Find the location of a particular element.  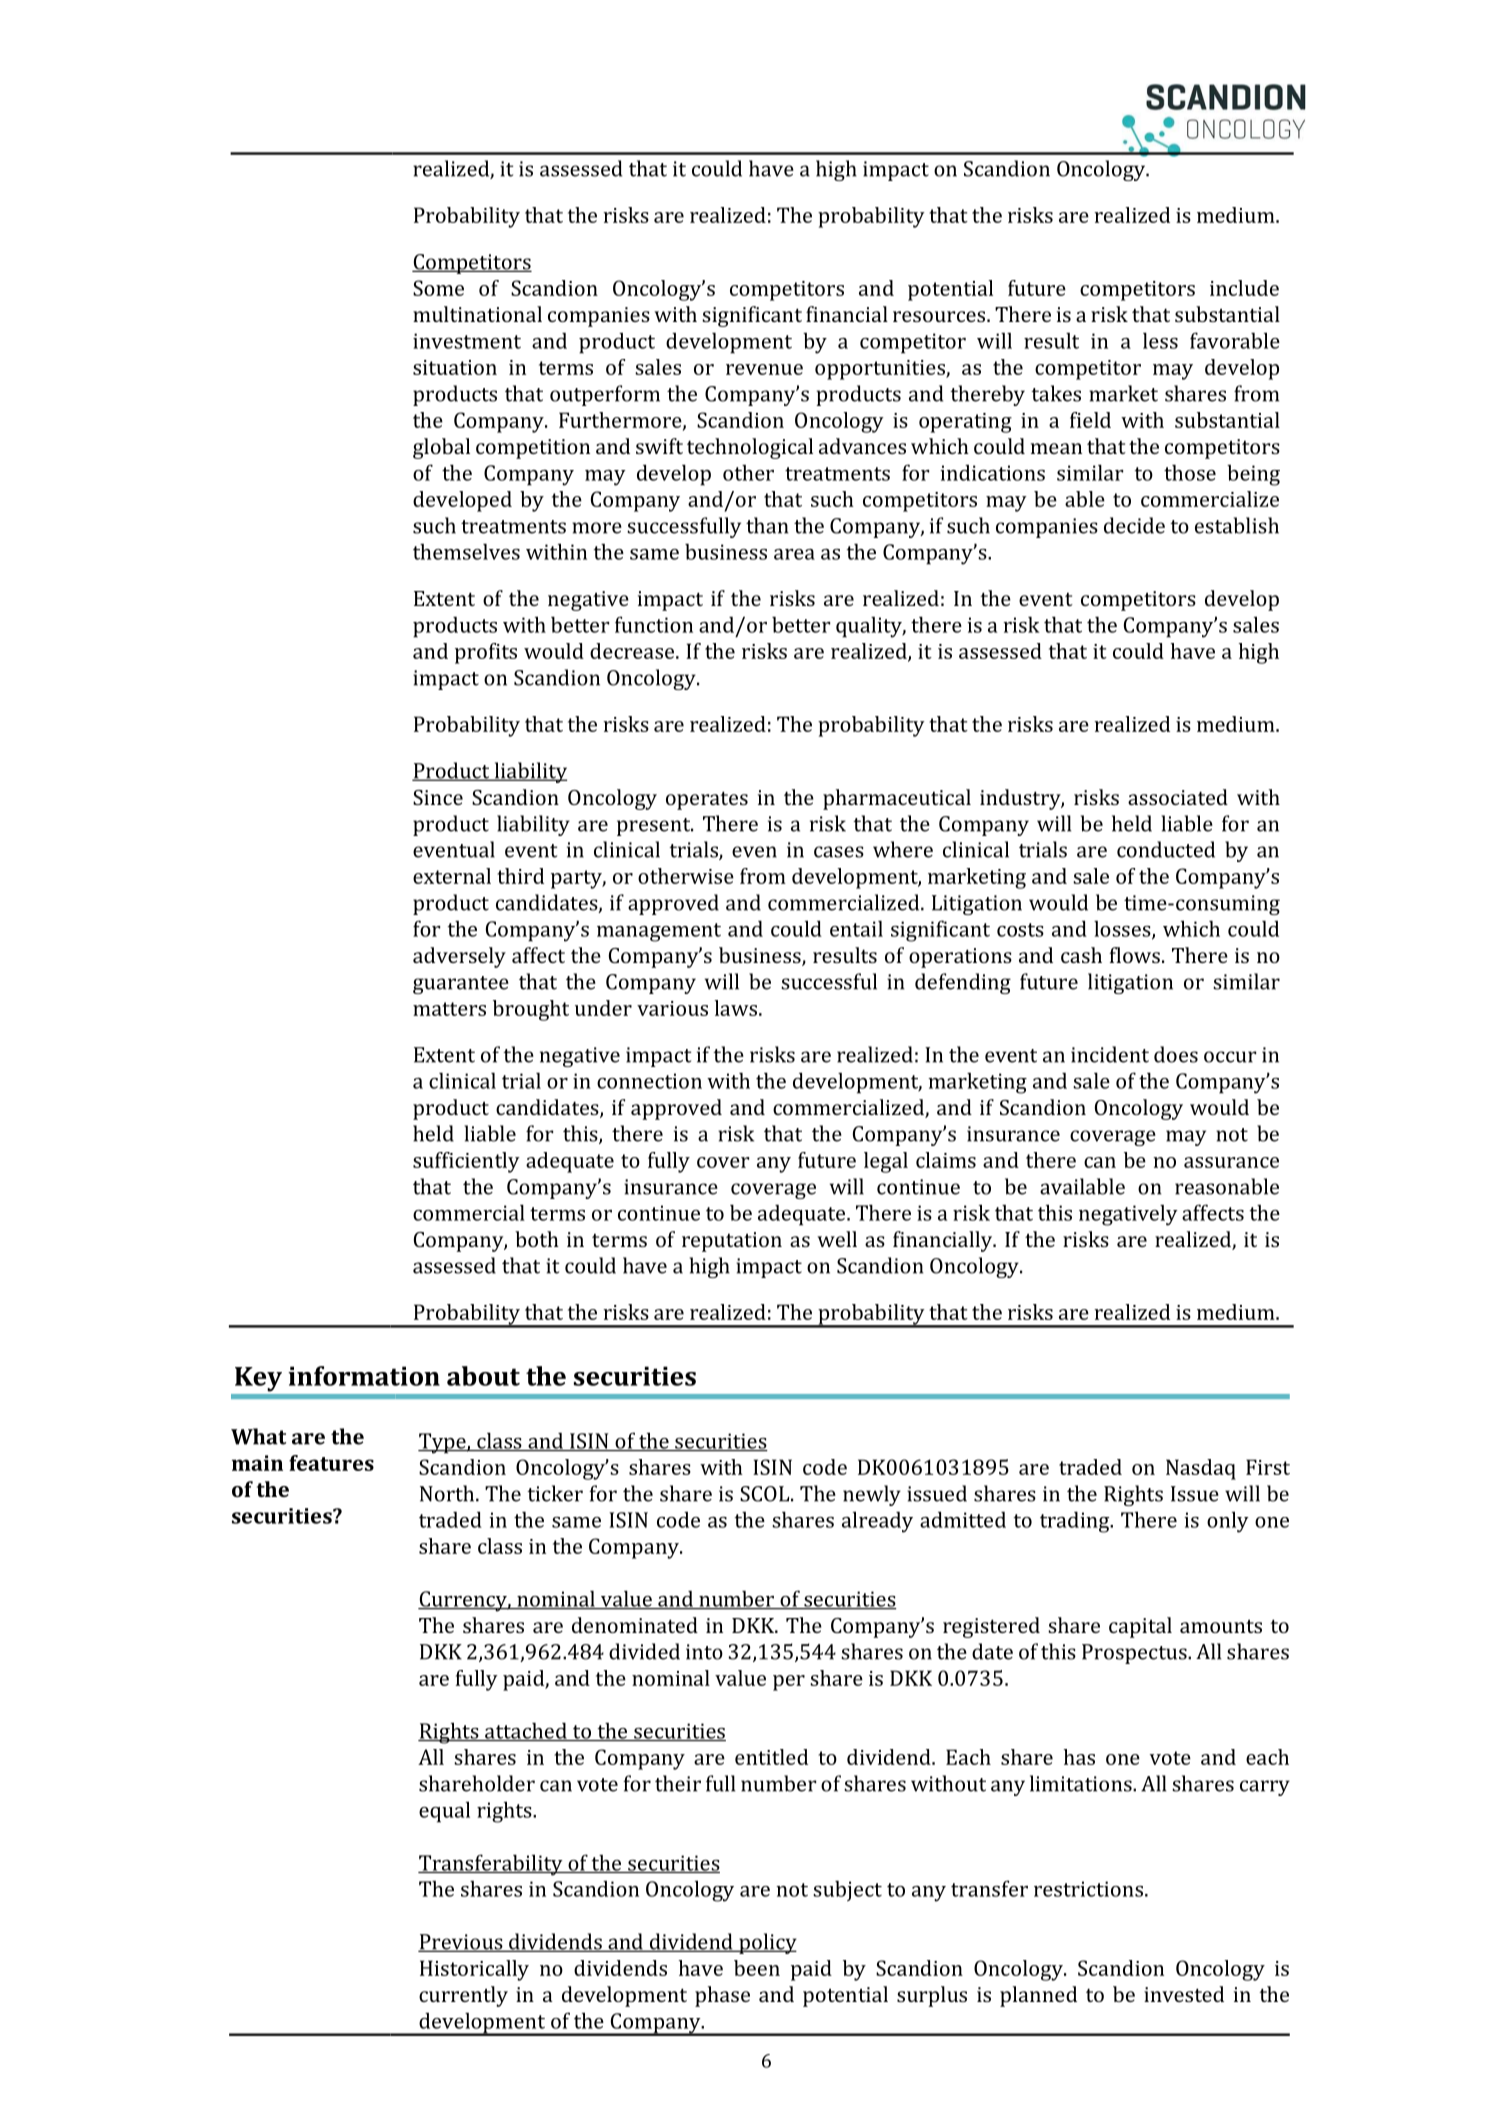

assurance is located at coordinates (1231, 1162).
